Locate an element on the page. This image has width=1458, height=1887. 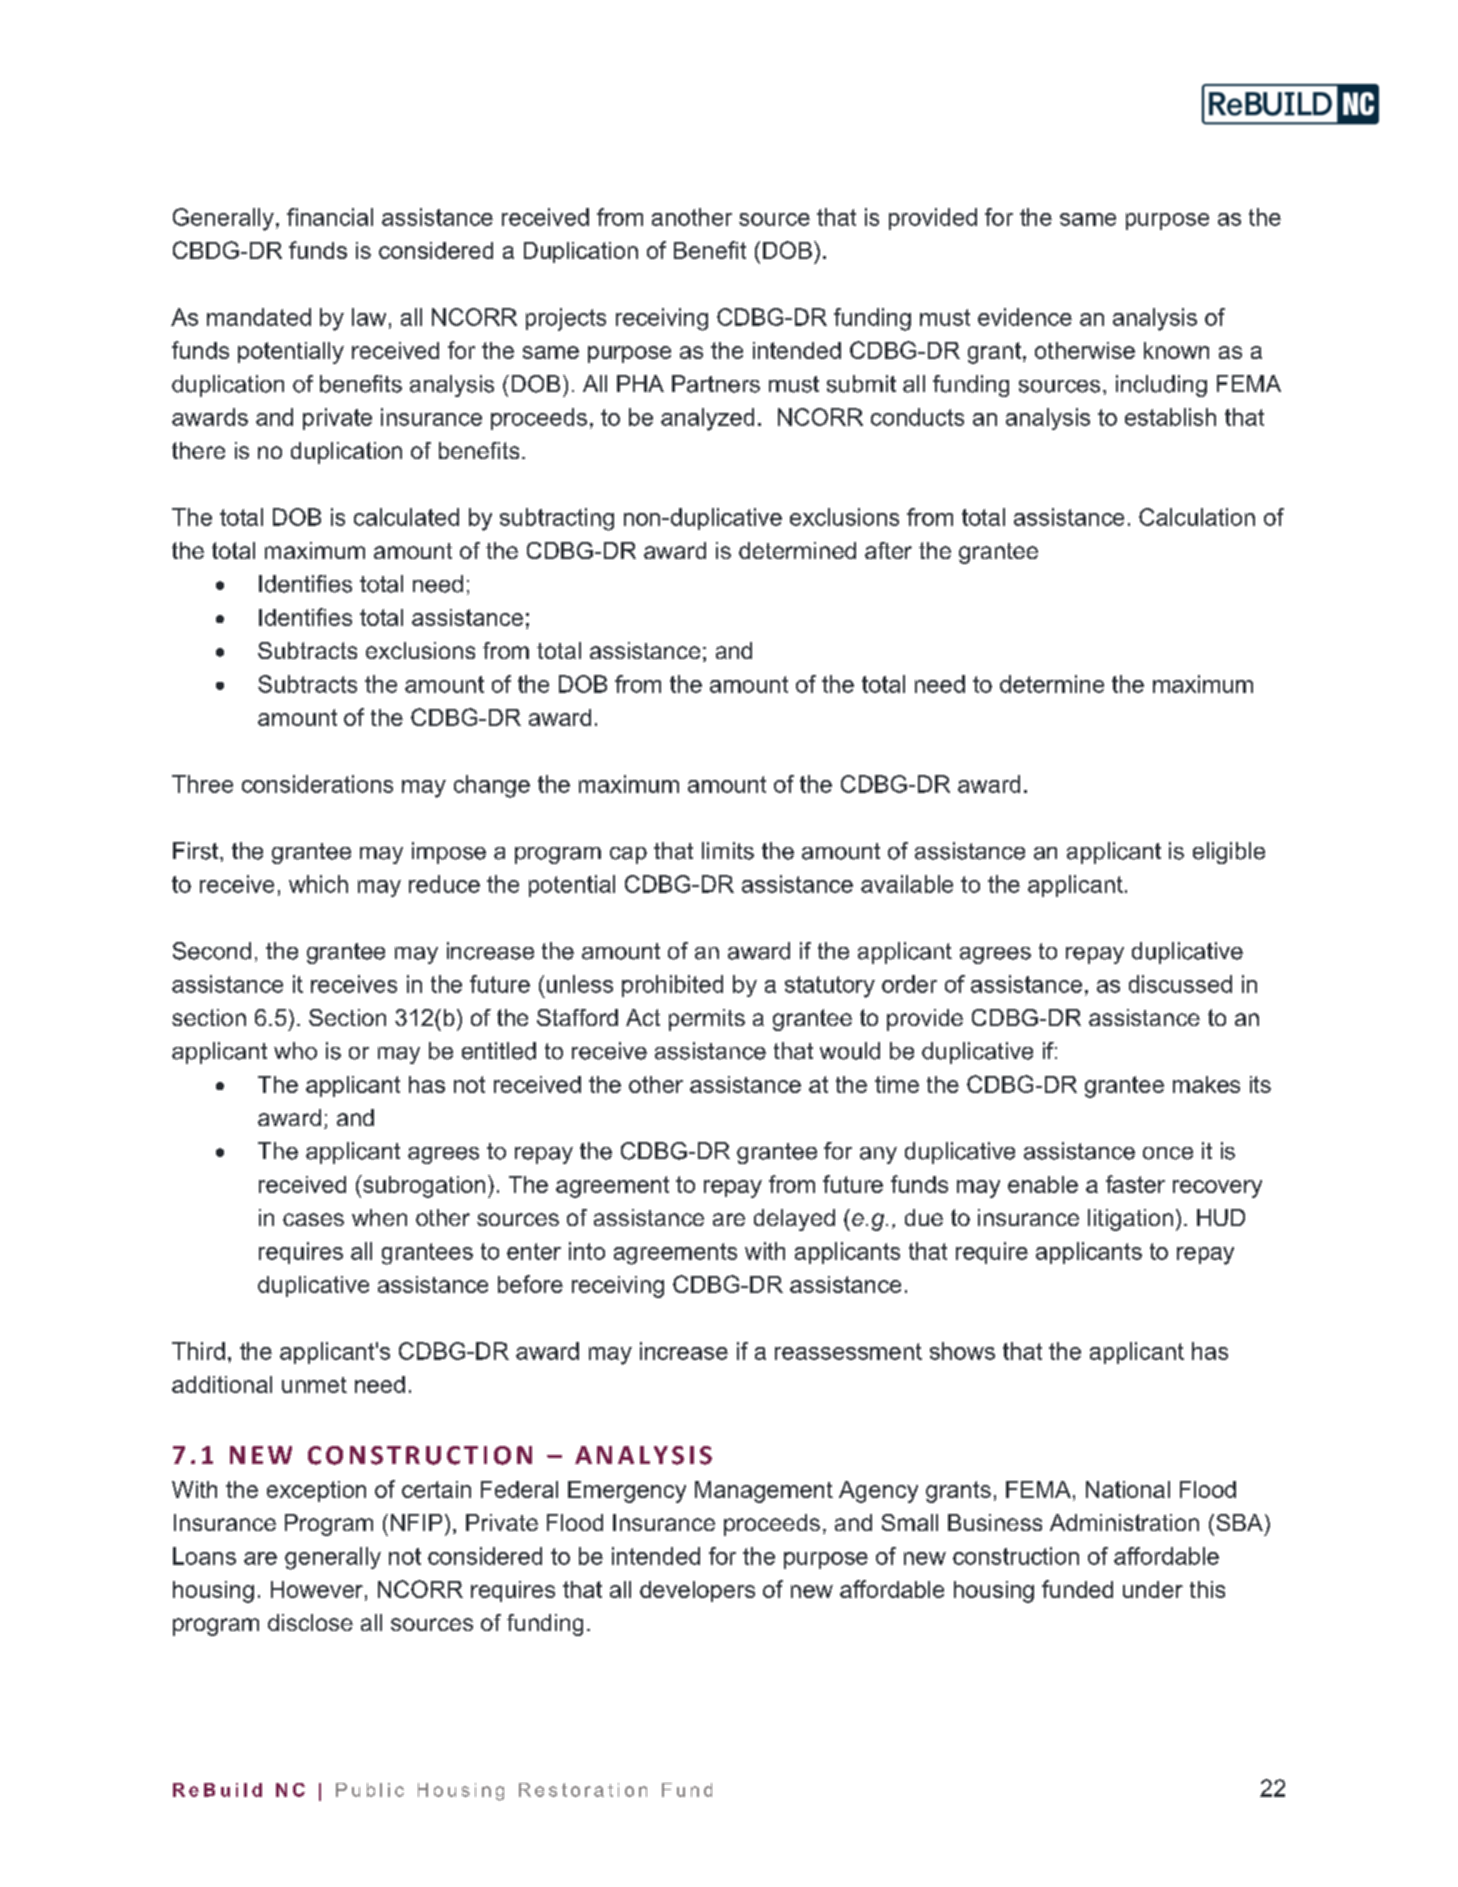
litigation is located at coordinates (1130, 1220).
